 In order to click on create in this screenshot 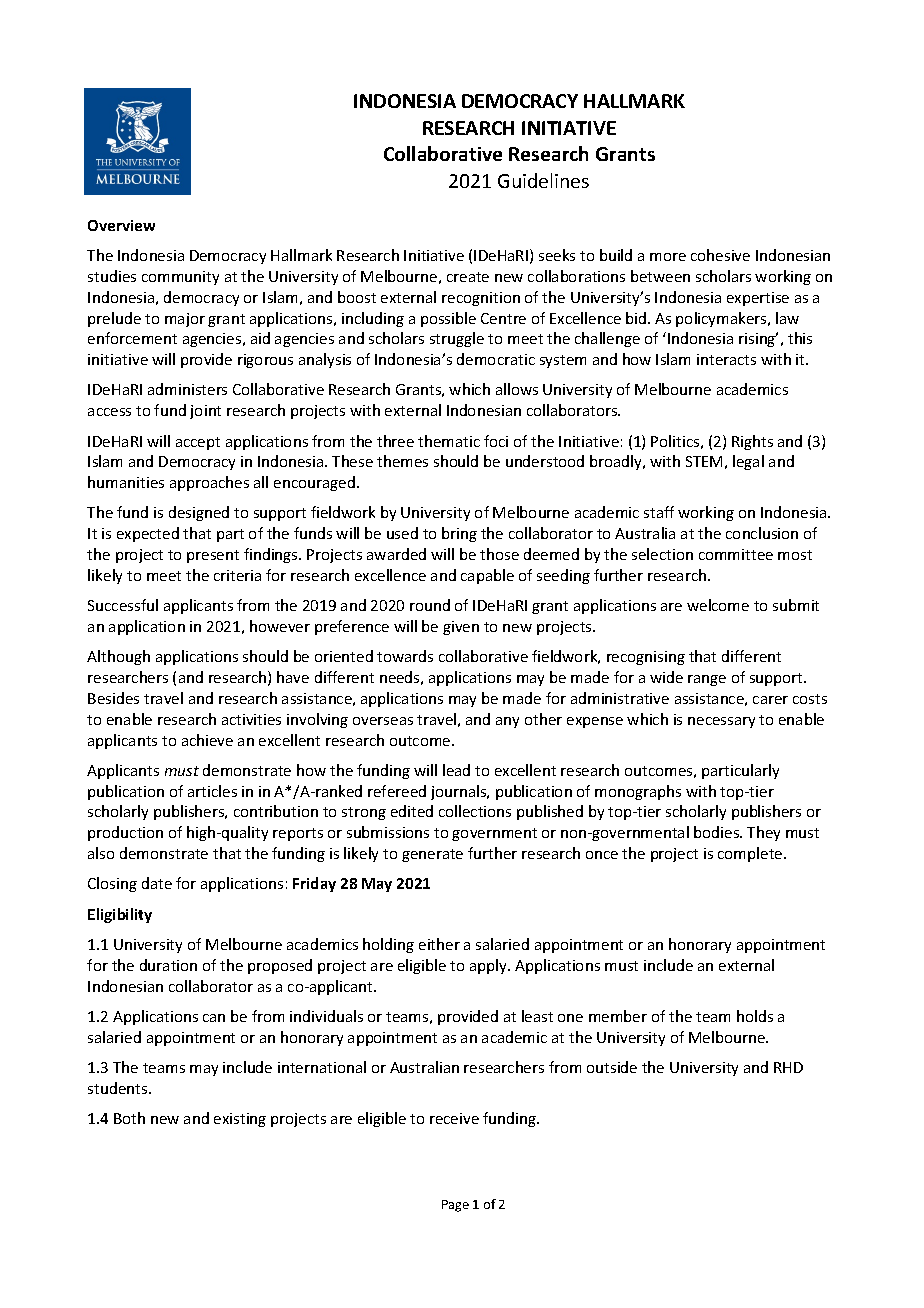, I will do `click(468, 277)`.
